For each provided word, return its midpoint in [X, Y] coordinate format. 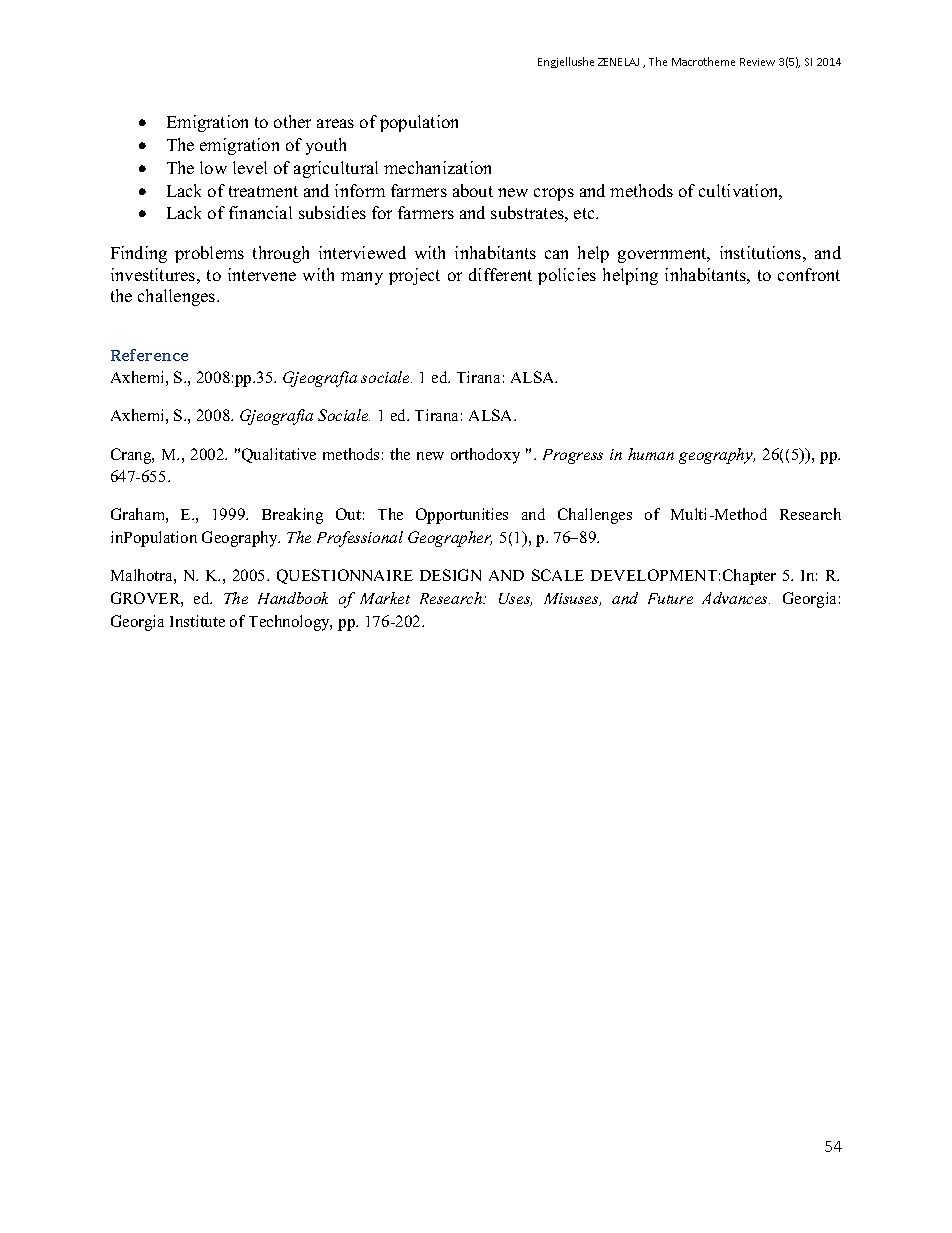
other [292, 121]
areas [335, 123]
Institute [197, 621]
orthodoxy [485, 456]
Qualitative [279, 455]
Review [757, 62]
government [663, 255]
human [651, 454]
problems [209, 254]
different [500, 274]
